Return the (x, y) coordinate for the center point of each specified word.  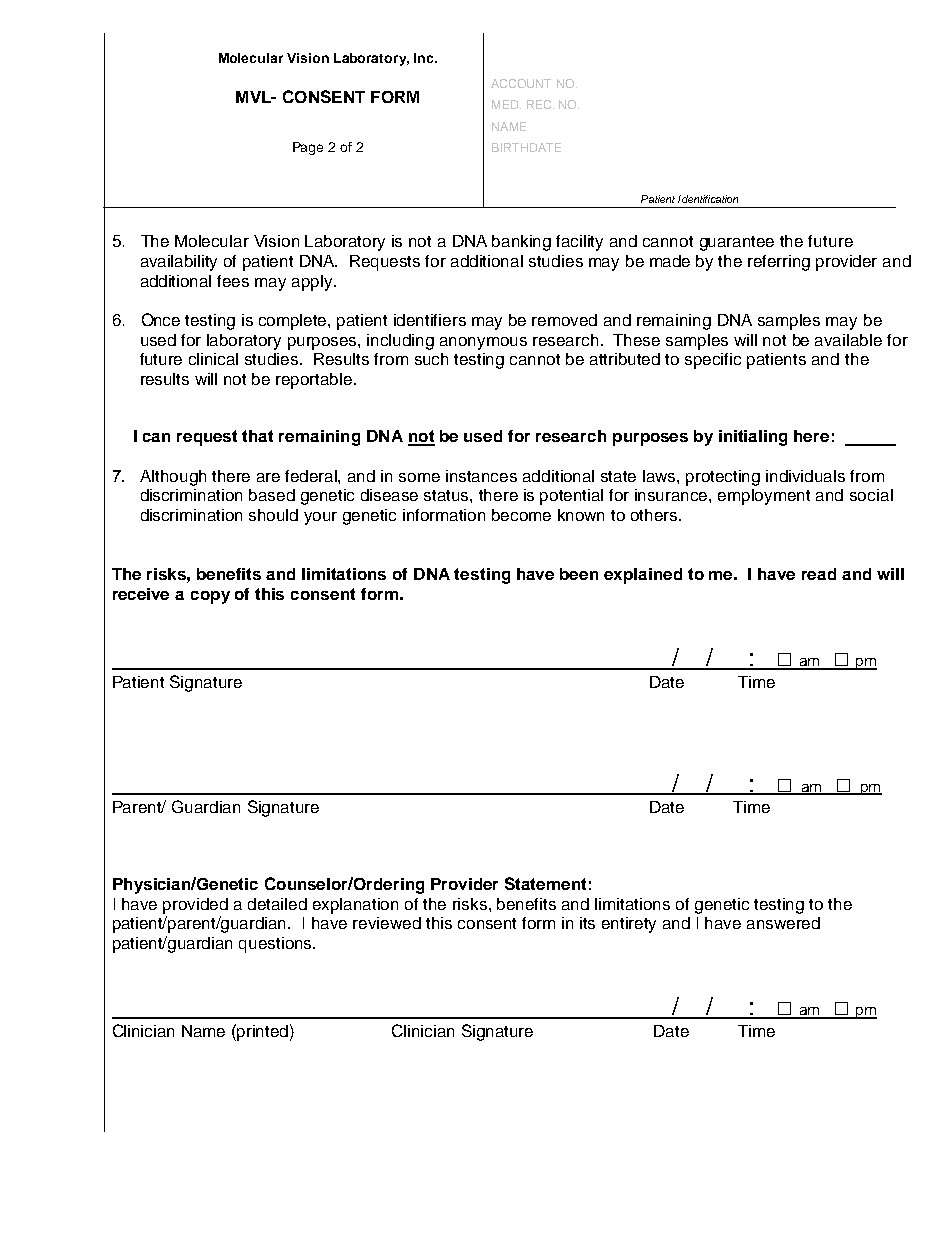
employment (764, 497)
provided (195, 906)
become (521, 515)
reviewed (387, 923)
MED (506, 104)
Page (308, 148)
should (273, 515)
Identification (708, 199)
